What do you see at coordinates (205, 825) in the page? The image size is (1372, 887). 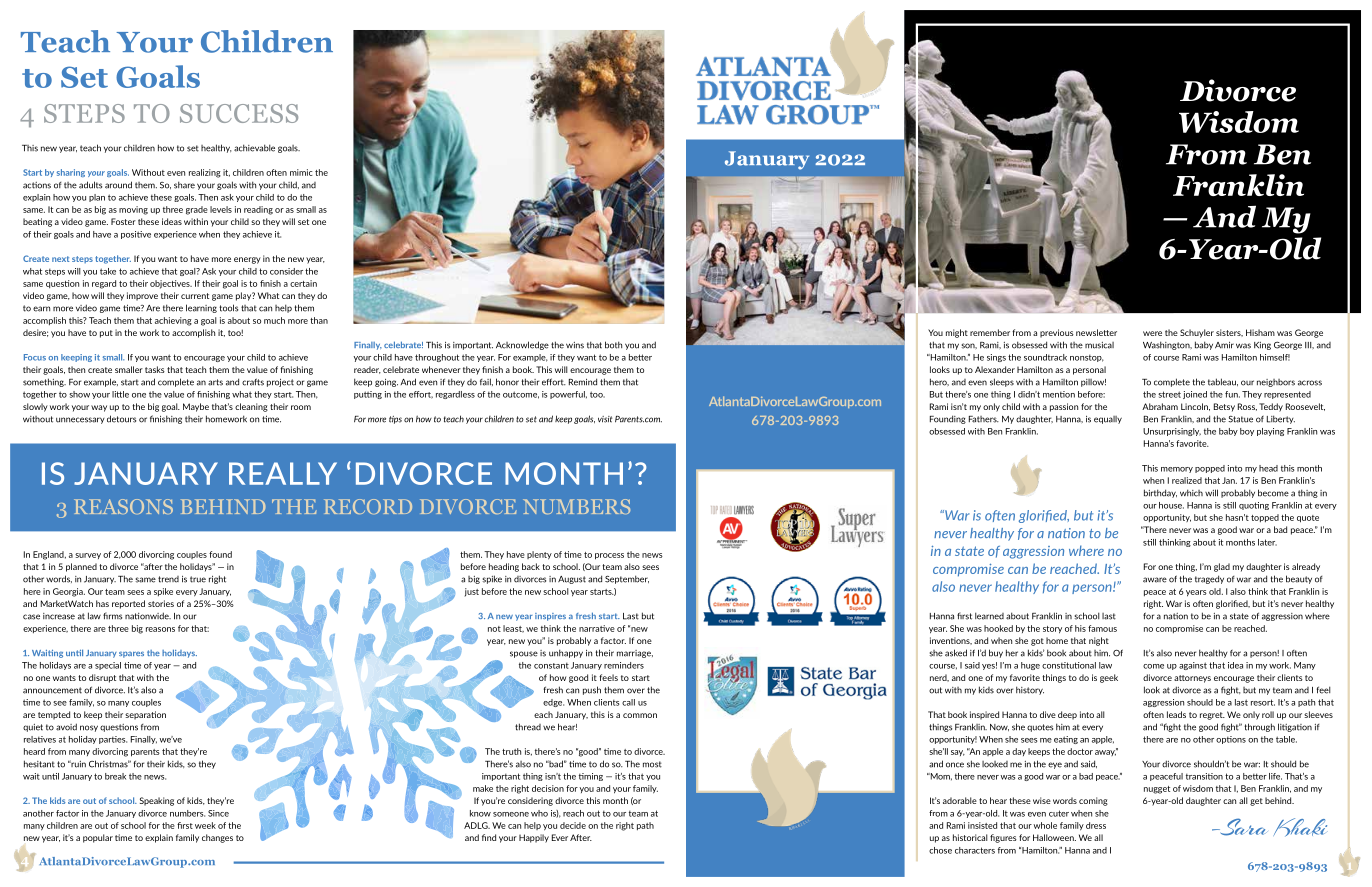 I see `week` at bounding box center [205, 825].
